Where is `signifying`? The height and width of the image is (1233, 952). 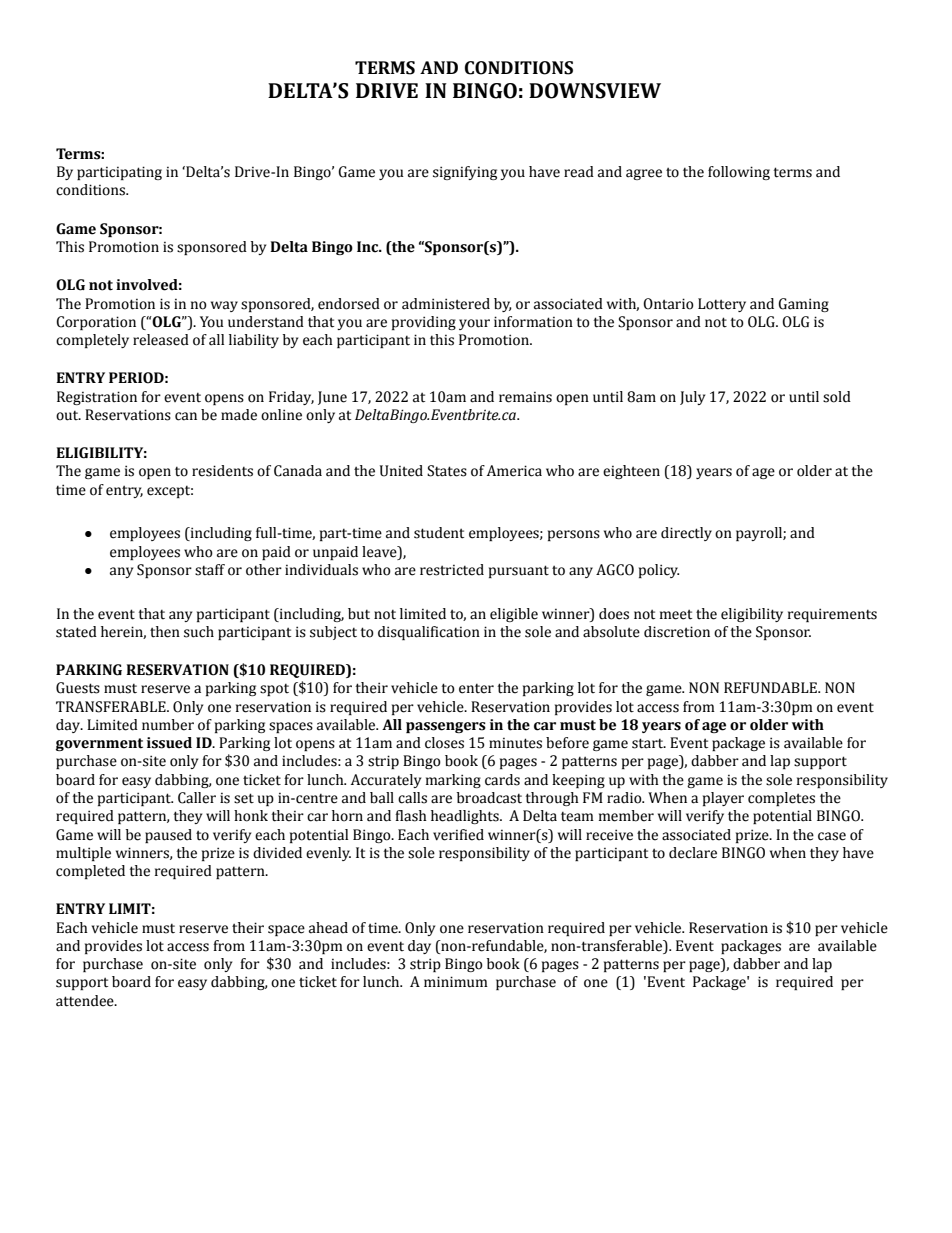 signifying is located at coordinates (465, 173).
